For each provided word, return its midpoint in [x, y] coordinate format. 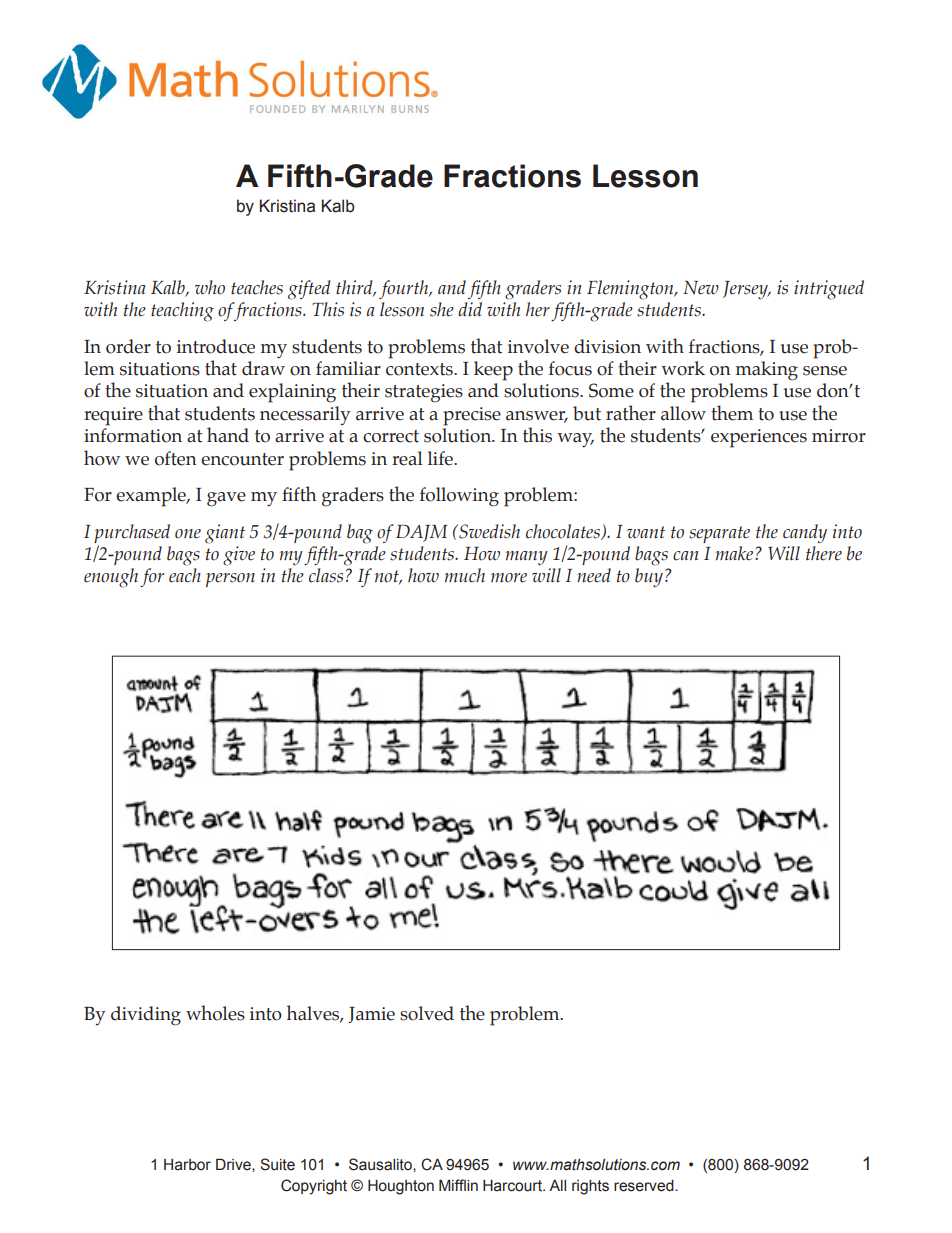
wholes [215, 1013]
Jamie [371, 1015]
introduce [216, 346]
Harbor [187, 1165]
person [230, 580]
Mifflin [458, 1185]
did [470, 309]
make [736, 553]
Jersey [746, 290]
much [465, 575]
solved [427, 1013]
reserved [645, 1186]
